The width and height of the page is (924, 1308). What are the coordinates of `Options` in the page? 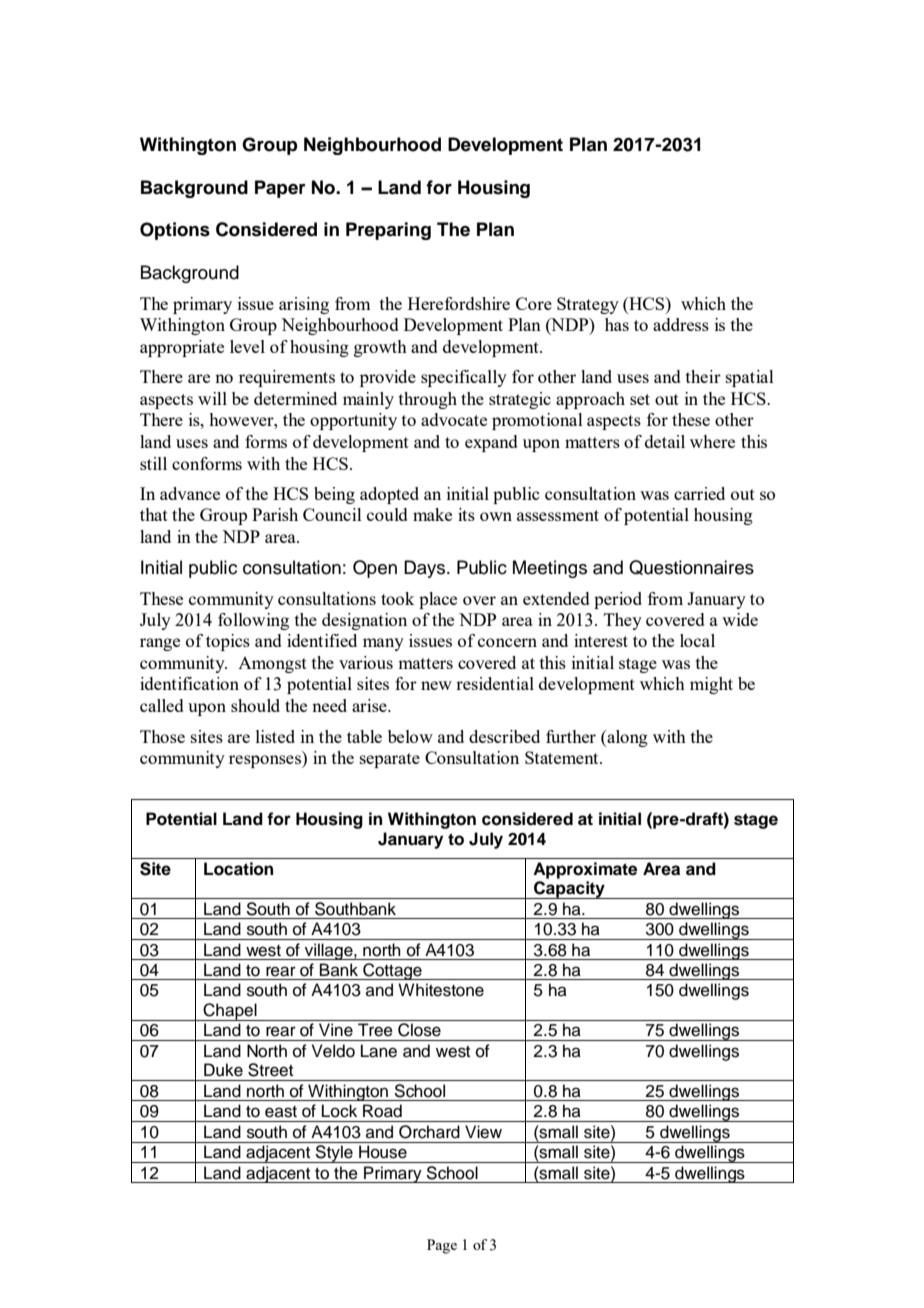 It's located at (175, 231).
